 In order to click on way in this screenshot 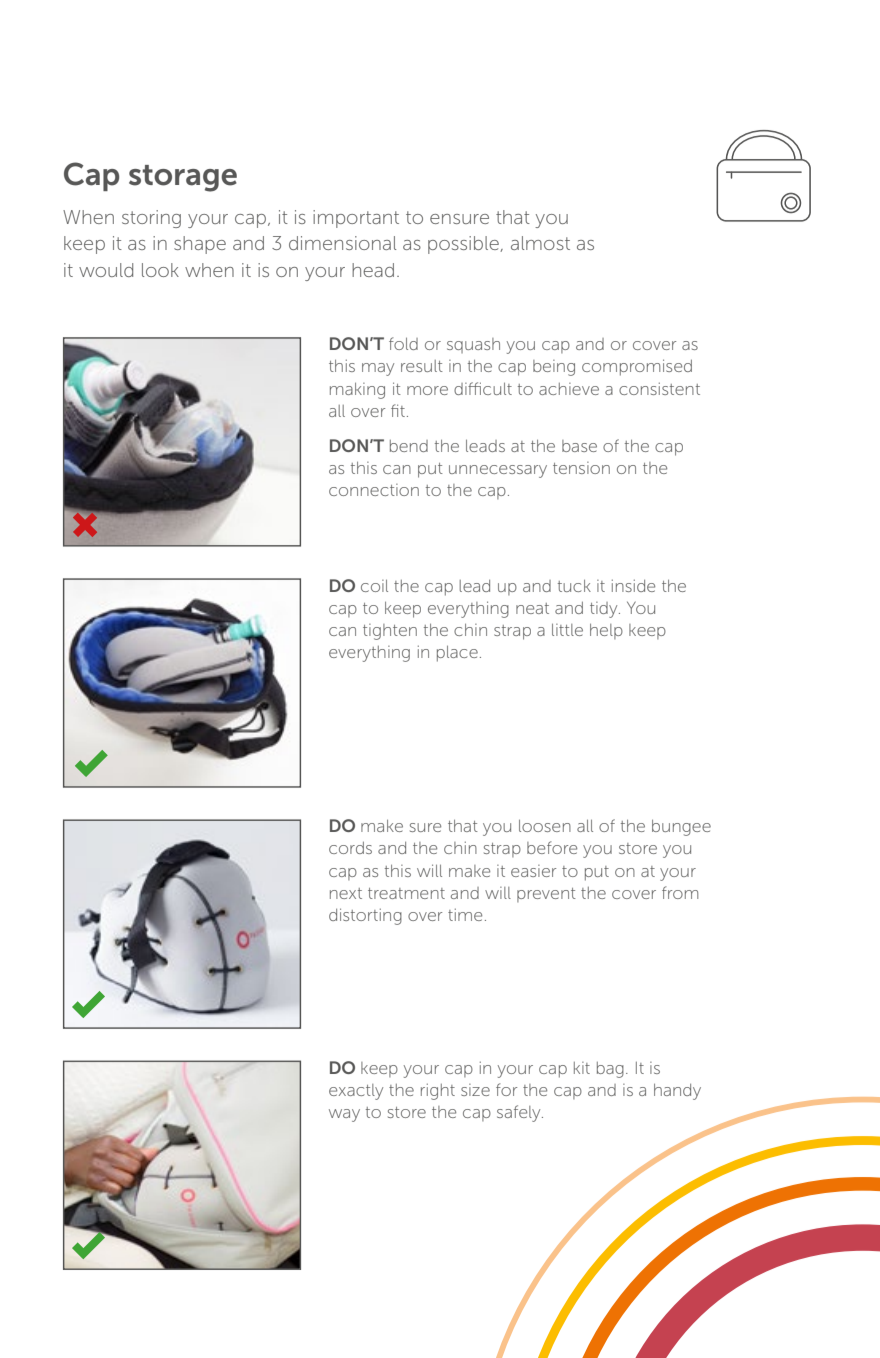, I will do `click(344, 1115)`.
